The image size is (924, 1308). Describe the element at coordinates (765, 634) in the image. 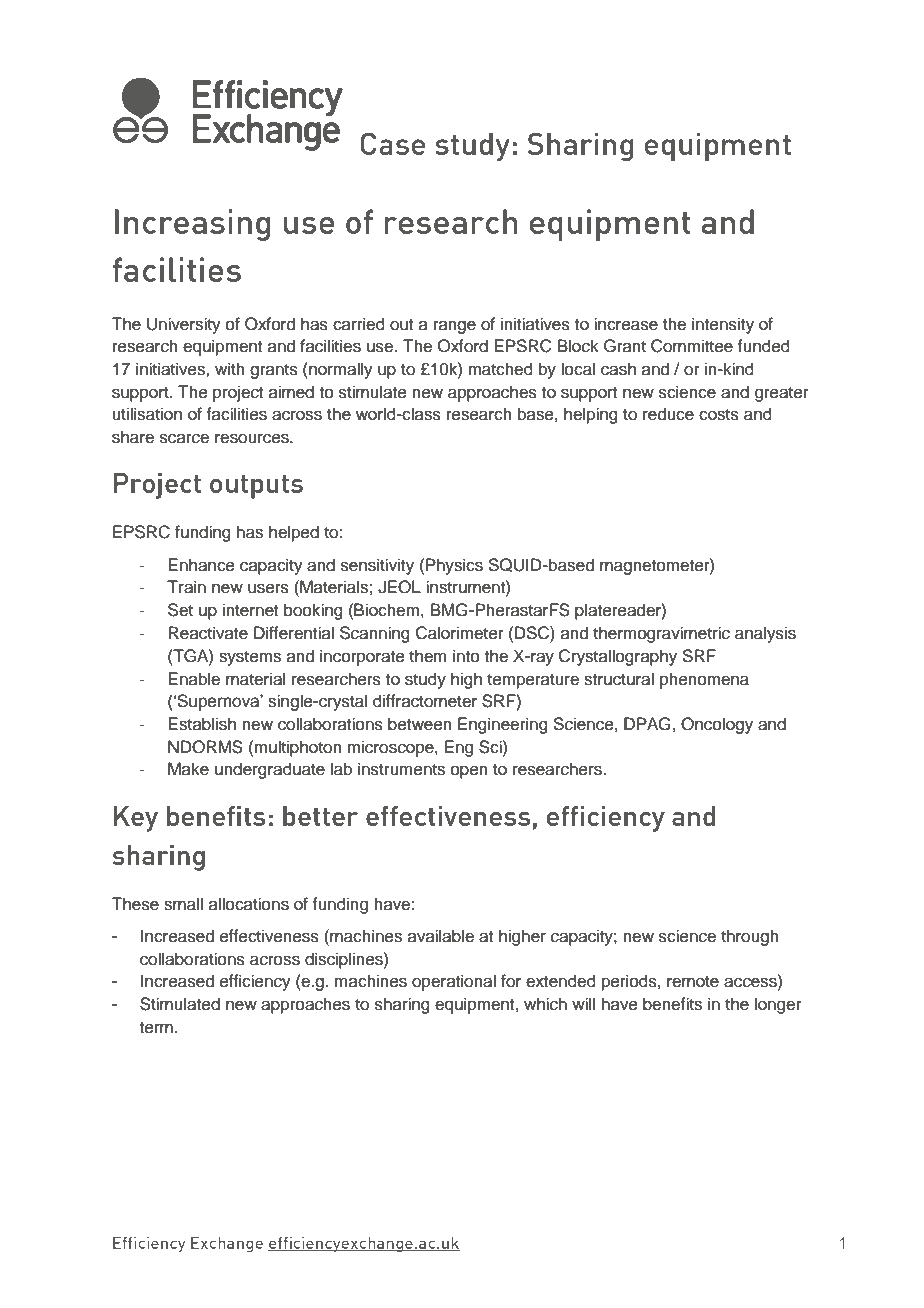

I see `analysis` at that location.
